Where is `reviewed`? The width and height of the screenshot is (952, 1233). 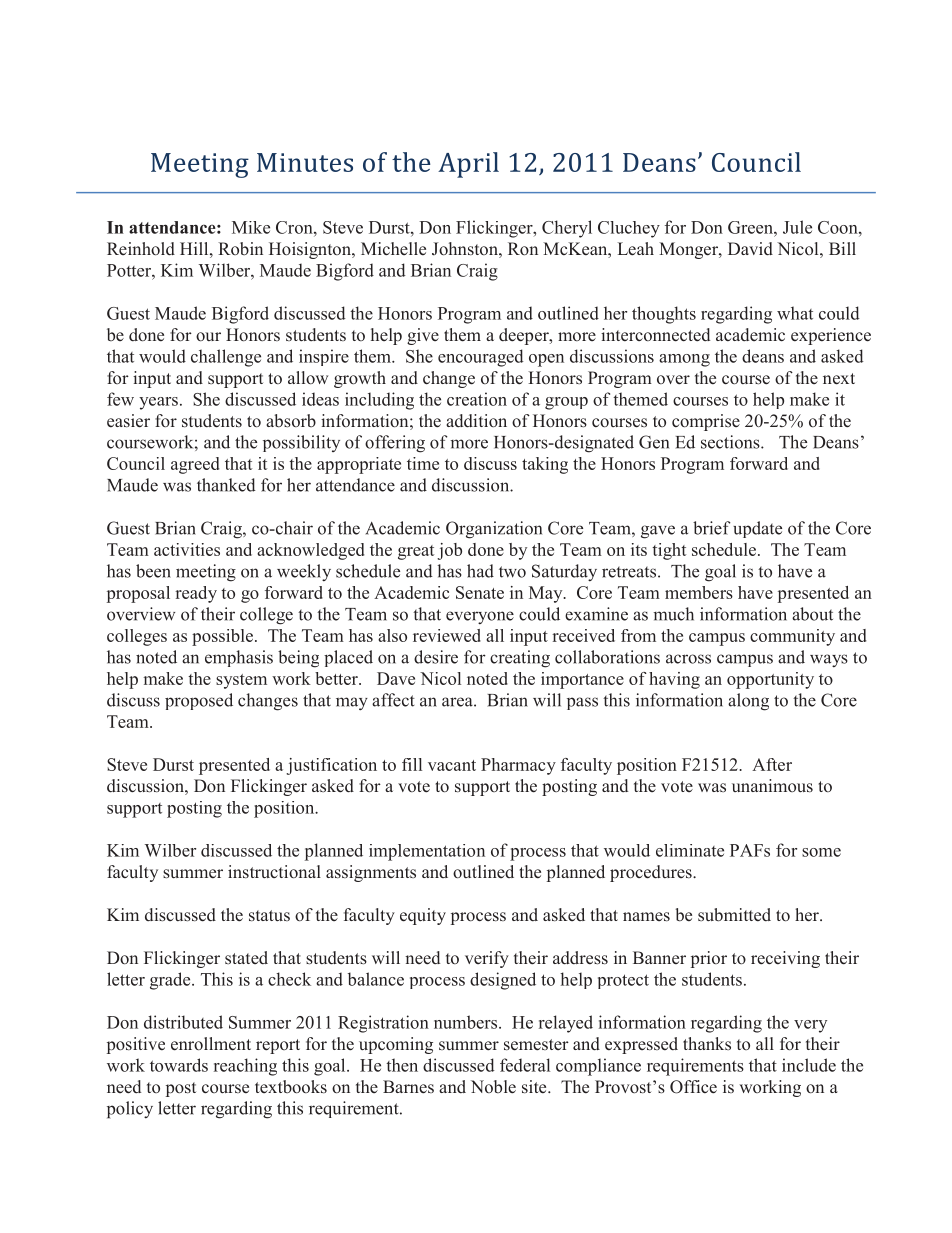
reviewed is located at coordinates (447, 635).
